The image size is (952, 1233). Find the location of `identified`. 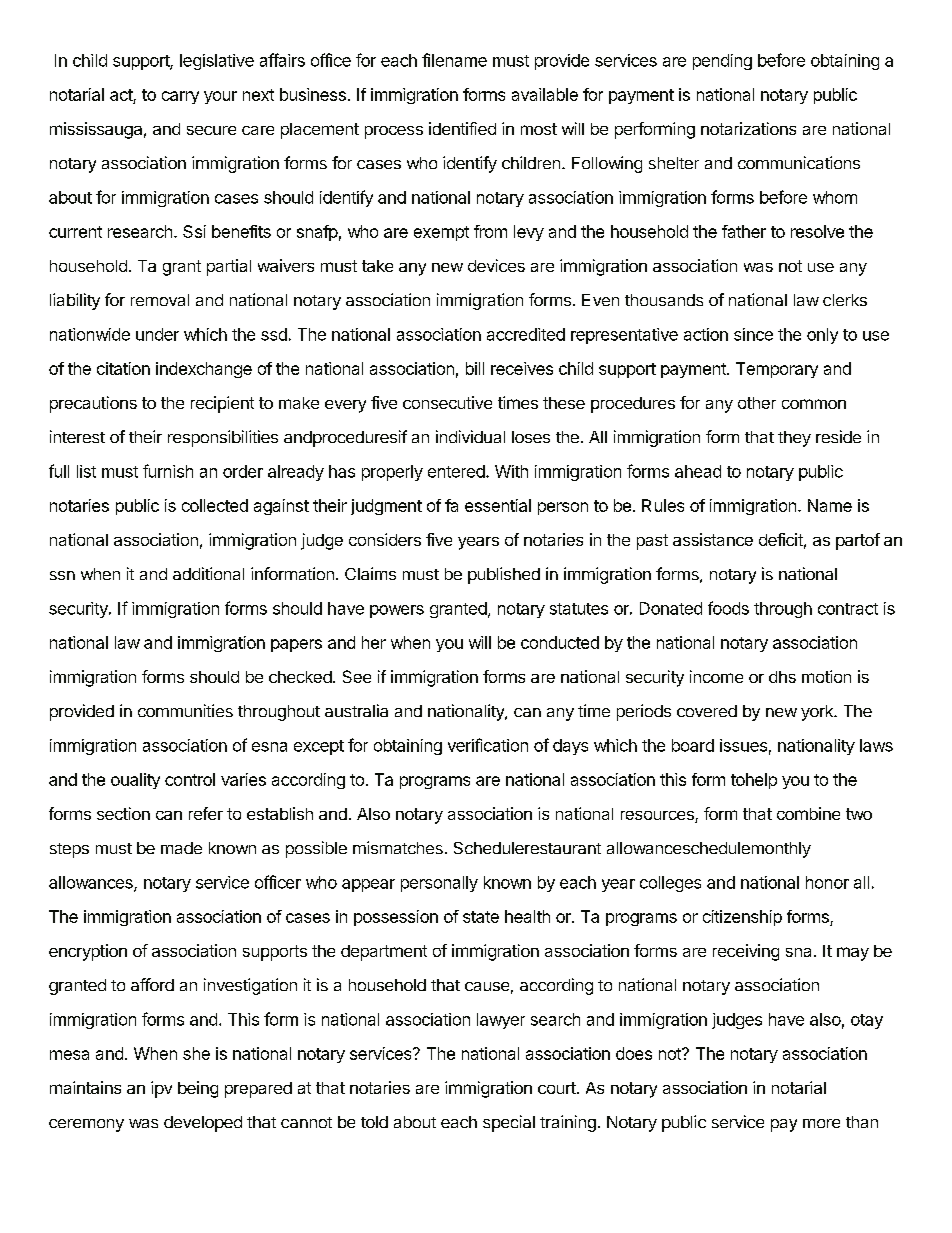

identified is located at coordinates (462, 128).
